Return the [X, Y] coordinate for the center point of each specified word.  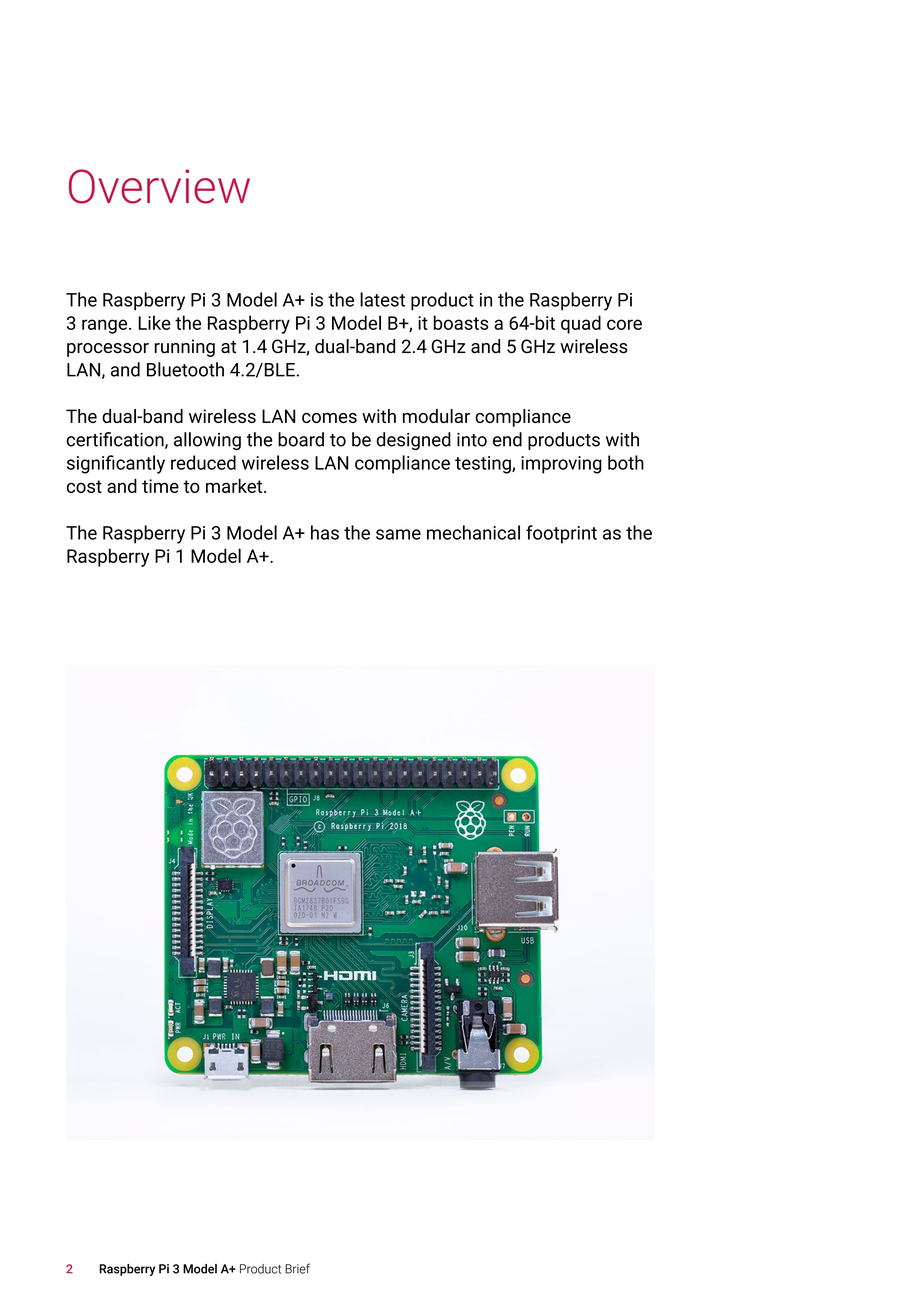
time [160, 486]
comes [329, 418]
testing [484, 465]
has [325, 532]
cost [84, 486]
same [398, 534]
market [235, 486]
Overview [159, 186]
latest [382, 299]
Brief [297, 1268]
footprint [561, 534]
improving [561, 465]
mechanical [473, 532]
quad [581, 324]
